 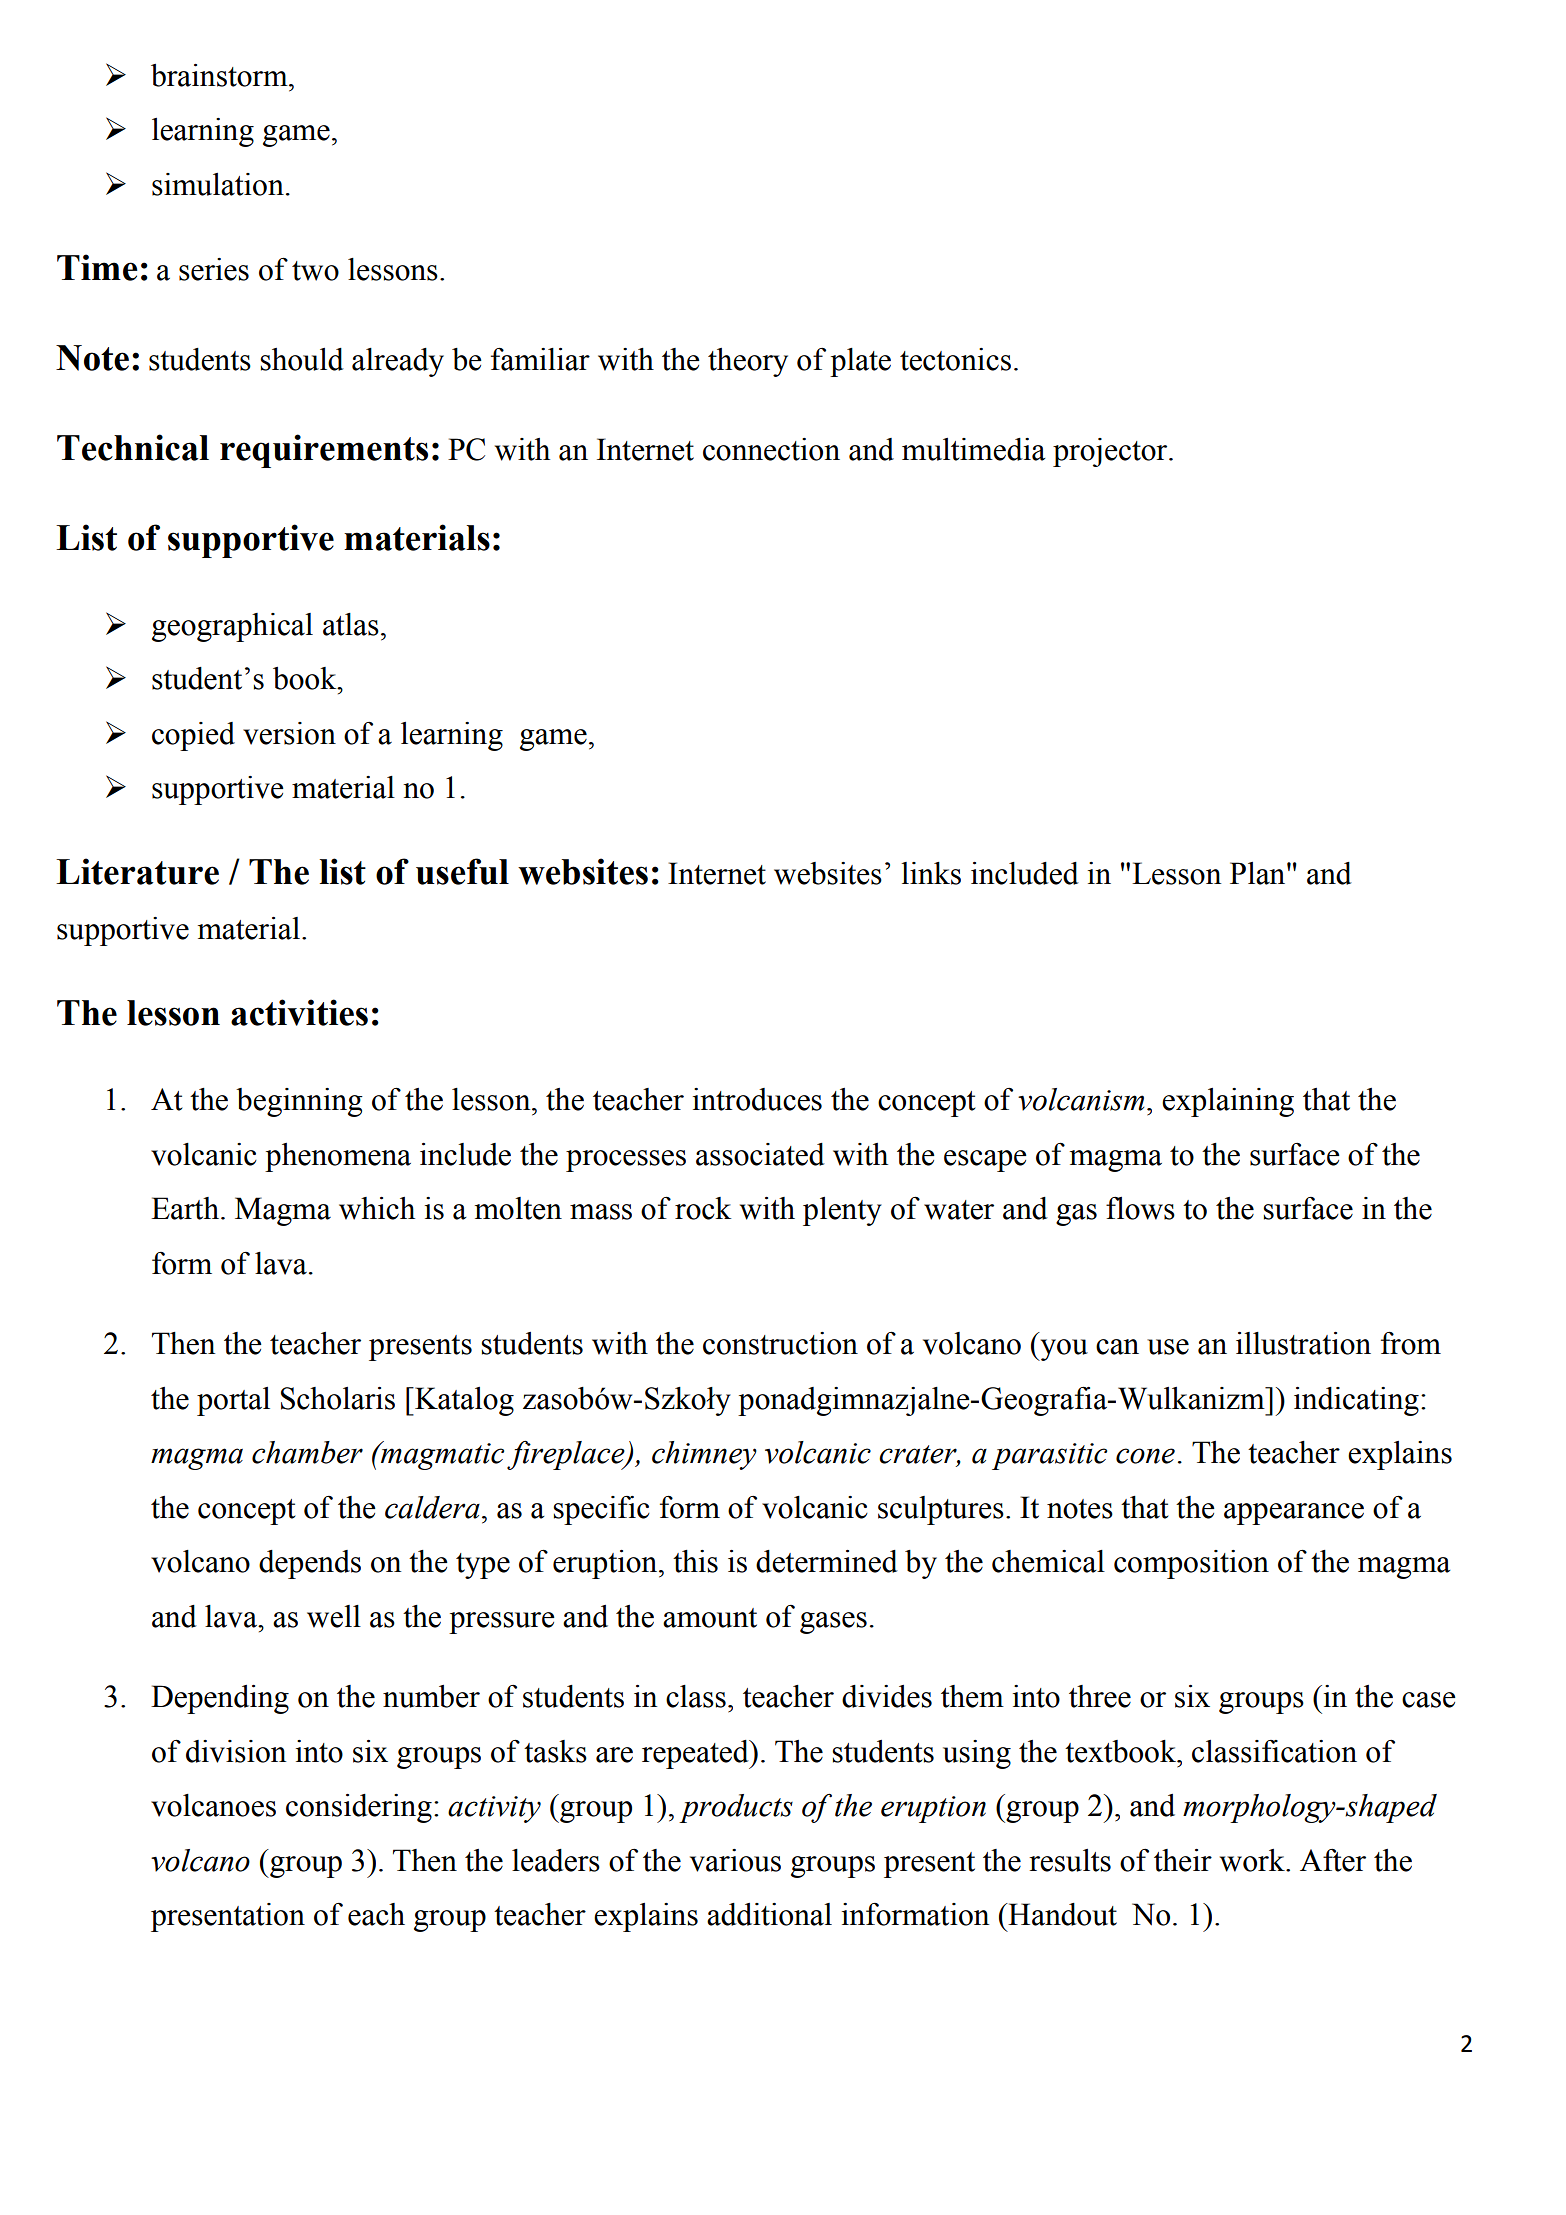 I want to click on construction, so click(x=780, y=1343).
